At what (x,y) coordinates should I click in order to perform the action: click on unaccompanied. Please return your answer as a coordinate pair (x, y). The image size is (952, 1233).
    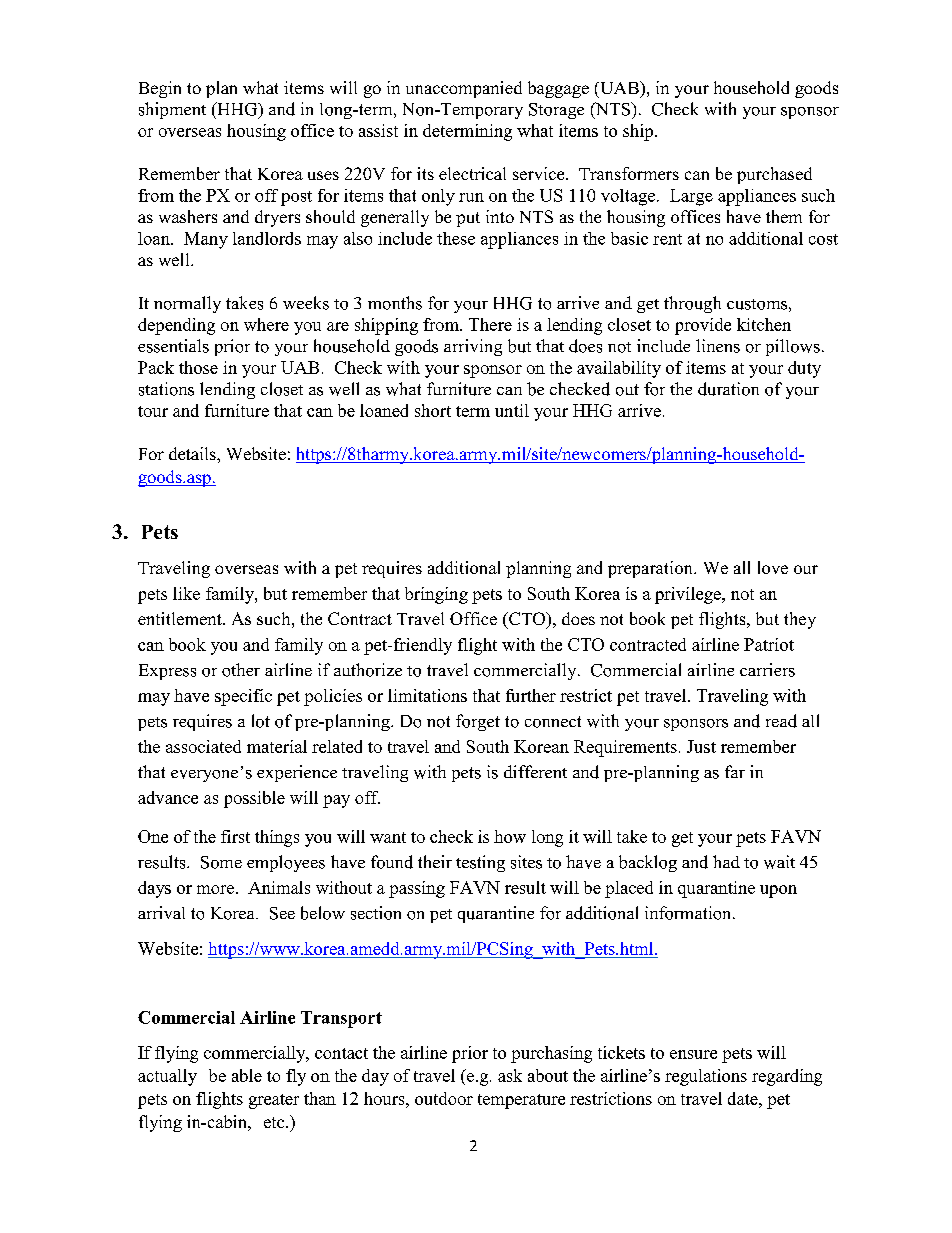
    Looking at the image, I should click on (464, 89).
